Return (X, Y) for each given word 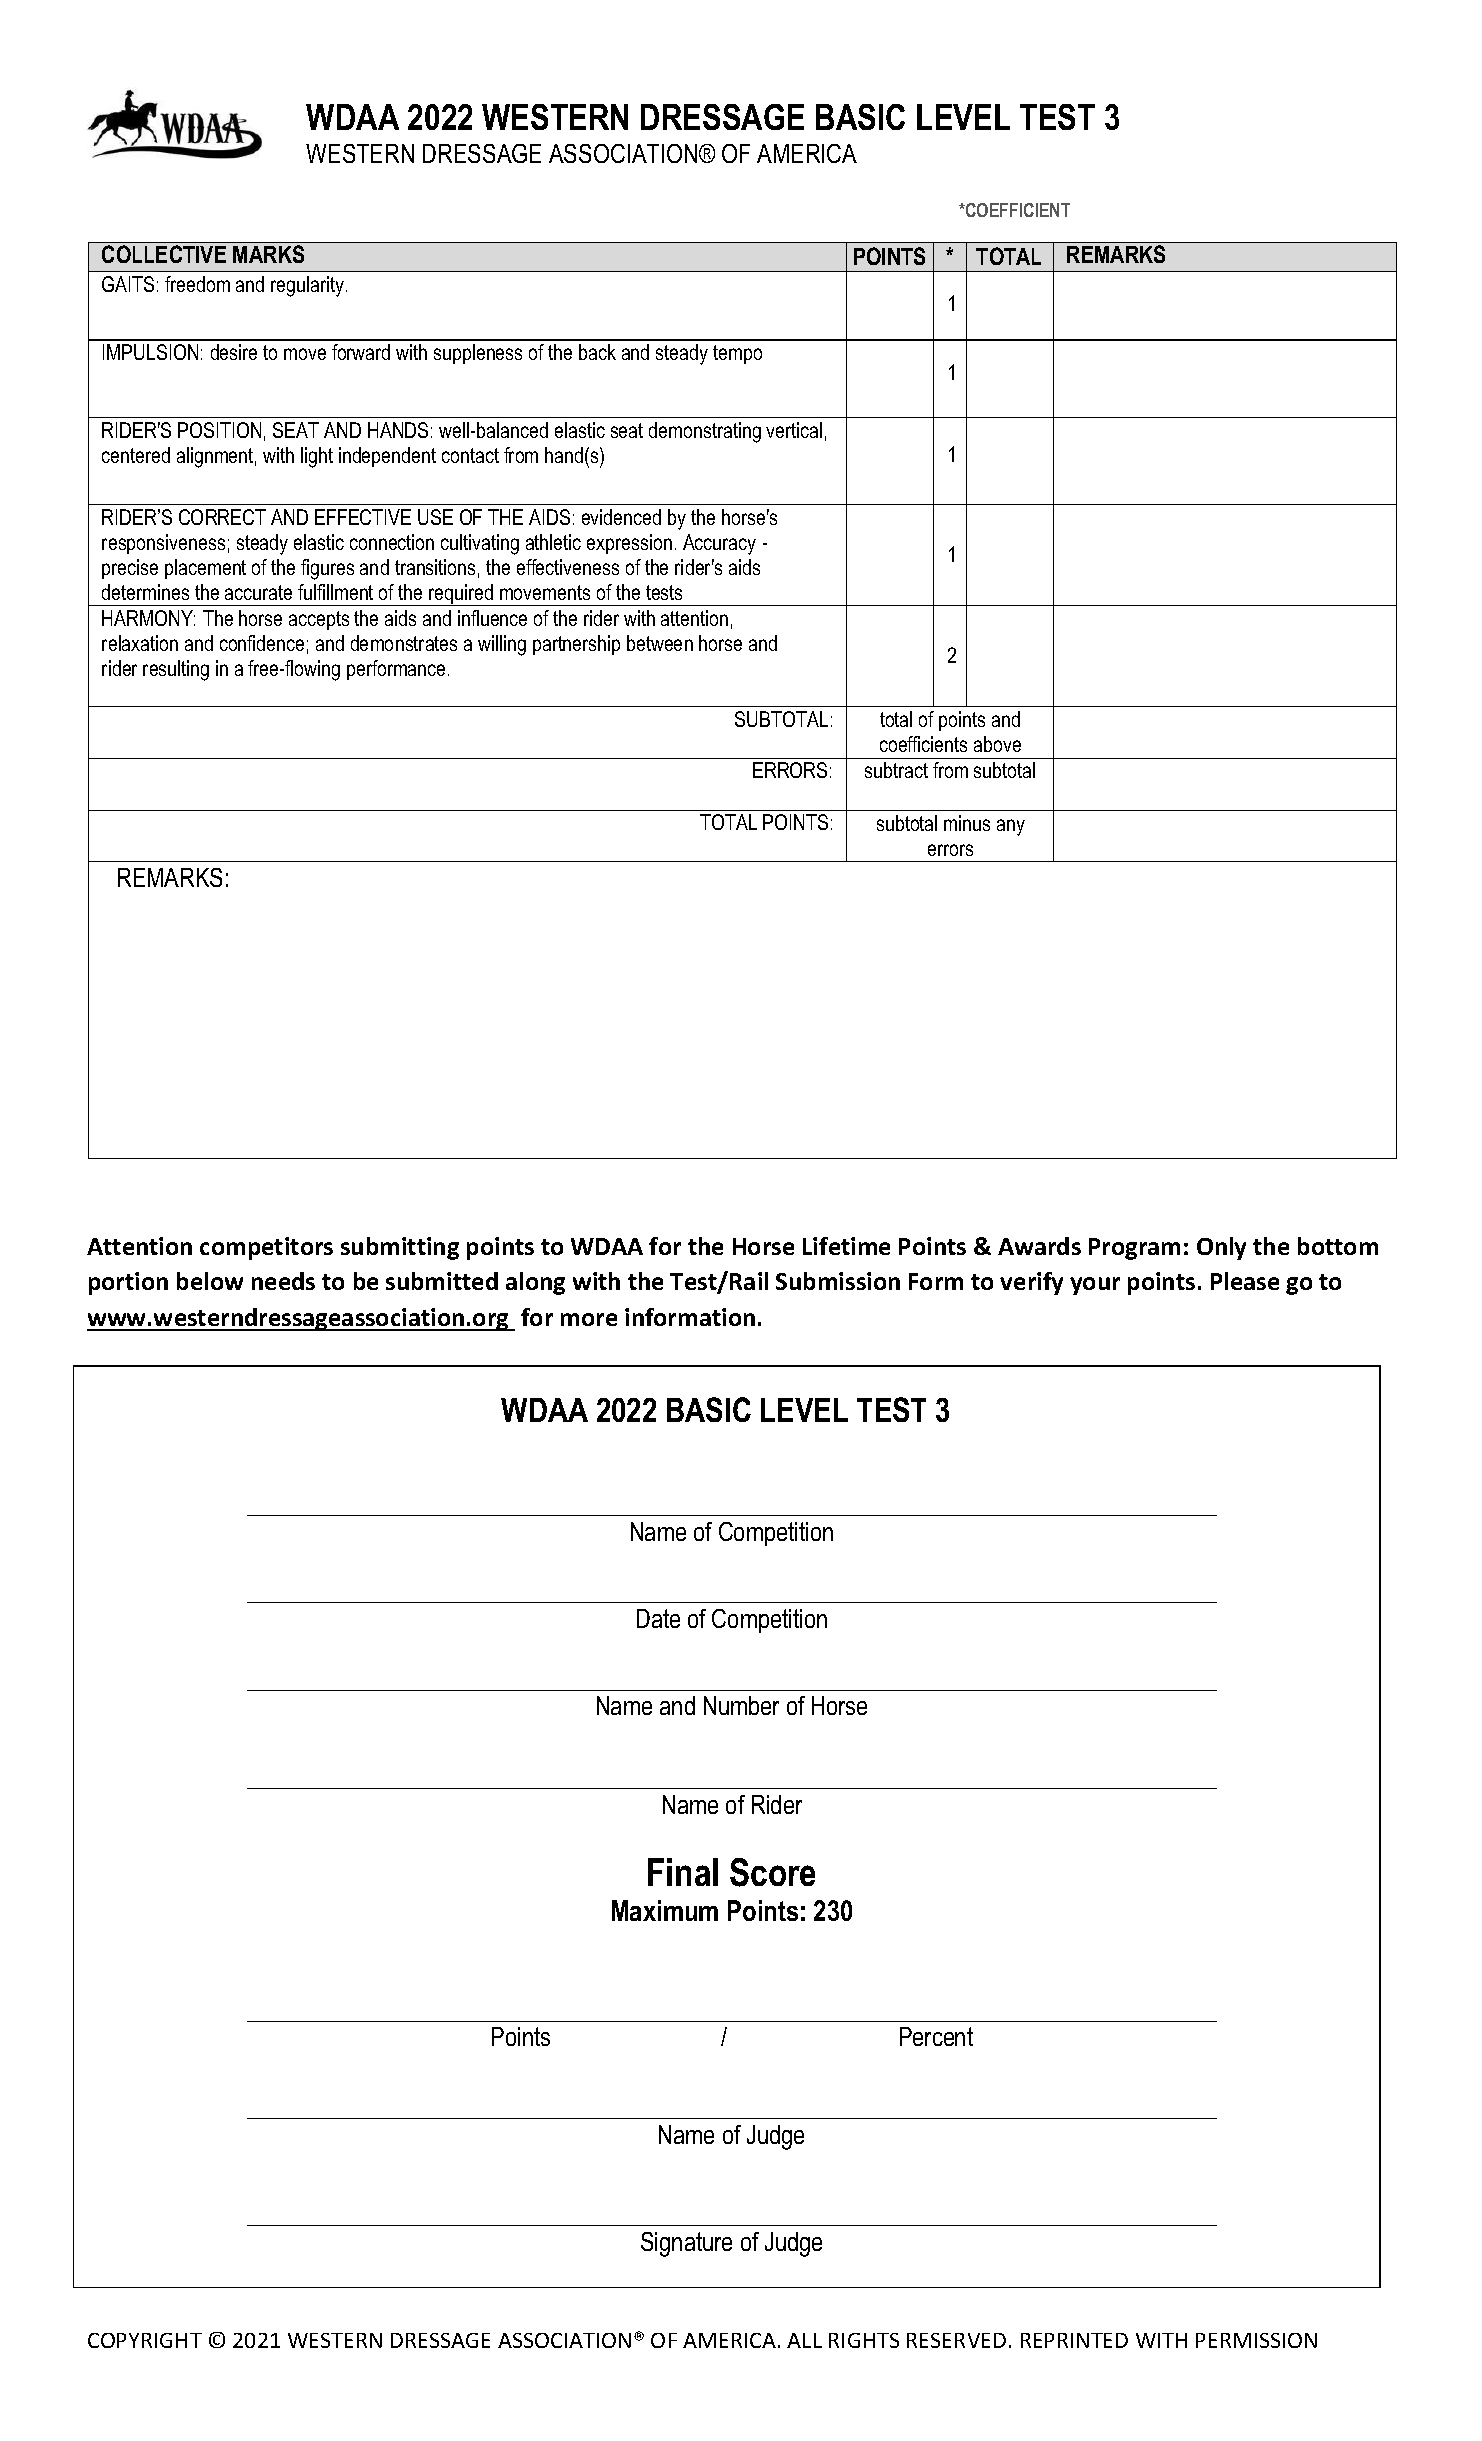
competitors (266, 1248)
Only (1221, 1248)
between (660, 643)
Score (772, 1872)
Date (658, 1618)
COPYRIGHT (145, 2340)
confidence (262, 643)
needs (283, 1281)
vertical (794, 430)
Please (1245, 1281)
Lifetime (846, 1246)
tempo (737, 354)
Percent (936, 2036)
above (997, 744)
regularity (309, 286)
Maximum (665, 1910)
